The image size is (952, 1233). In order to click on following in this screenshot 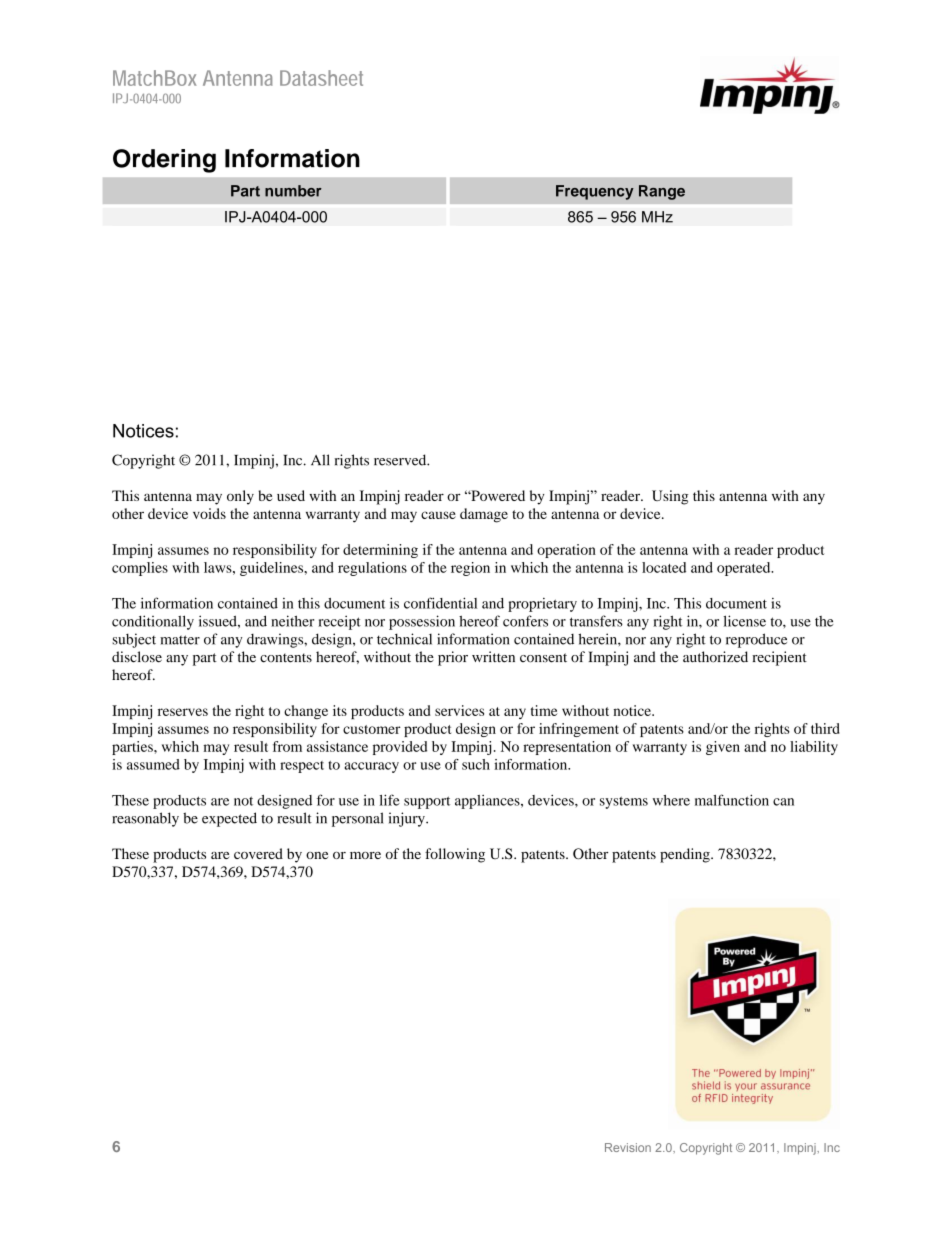, I will do `click(455, 855)`.
